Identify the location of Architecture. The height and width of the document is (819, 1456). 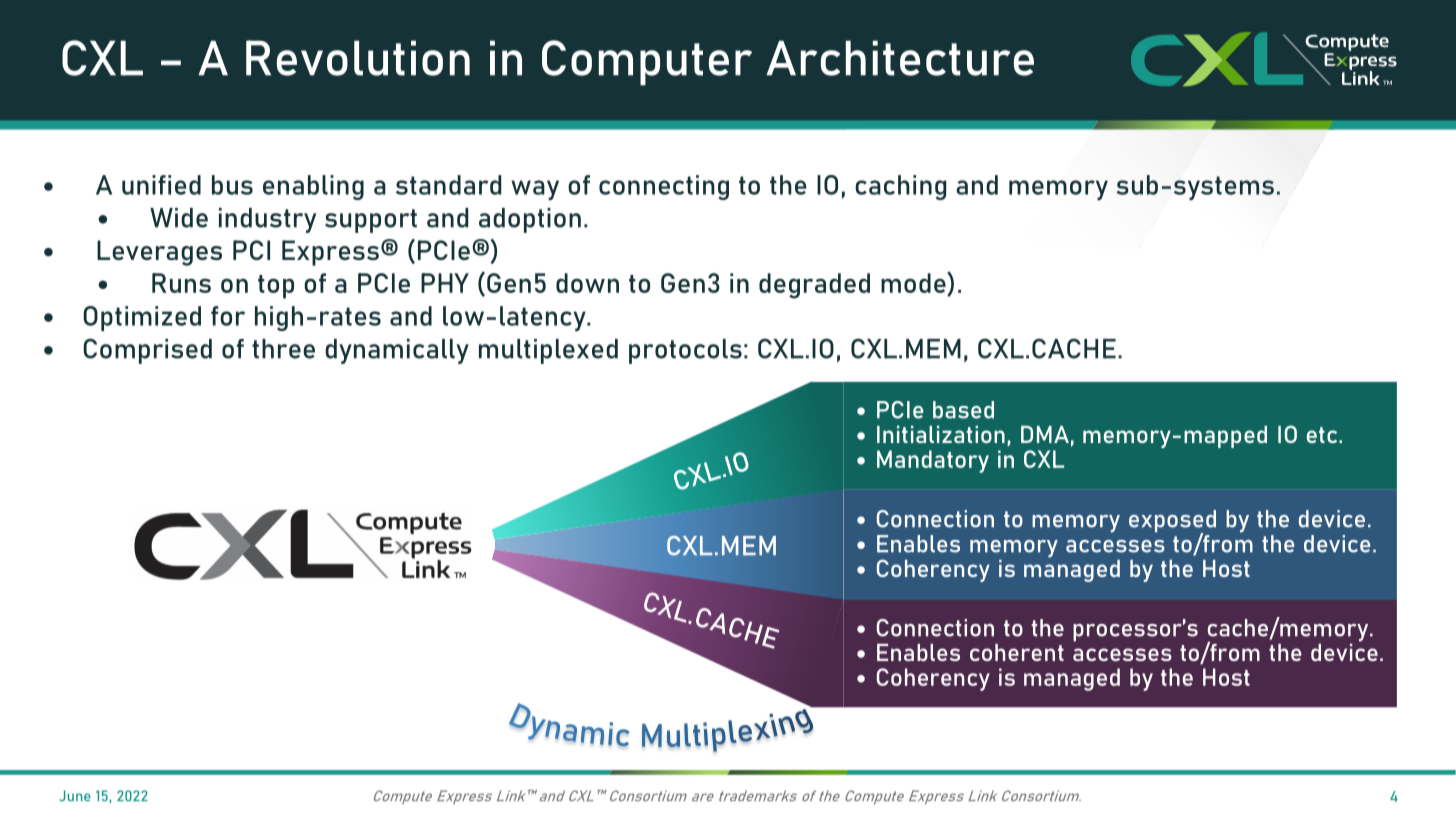
(900, 58).
